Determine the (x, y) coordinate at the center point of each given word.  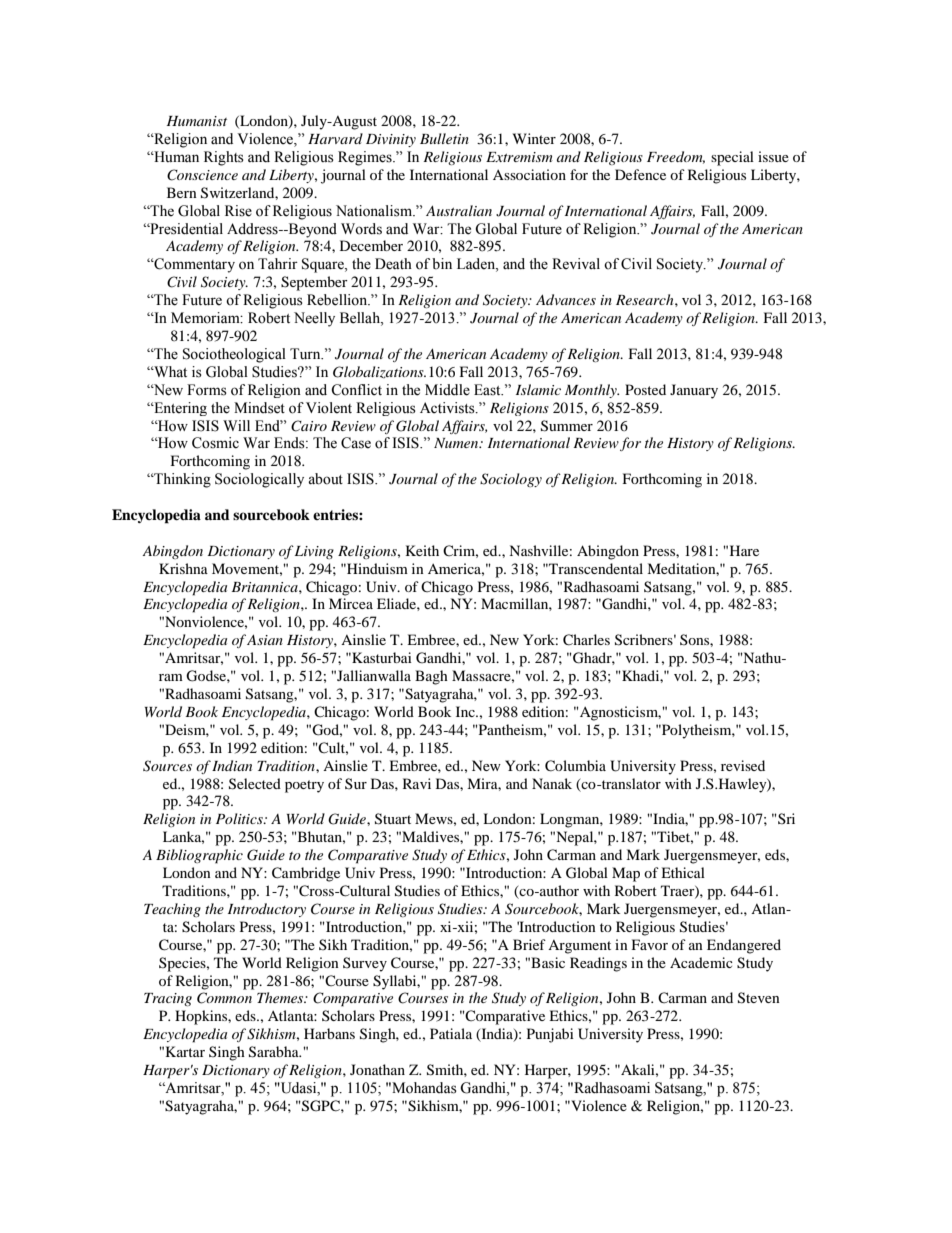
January (694, 391)
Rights (224, 158)
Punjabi (550, 1035)
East (488, 390)
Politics (240, 818)
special (732, 158)
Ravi (417, 783)
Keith (422, 550)
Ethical (683, 872)
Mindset (259, 408)
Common (224, 998)
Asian (265, 640)
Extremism (519, 157)
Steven (759, 998)
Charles (586, 640)
